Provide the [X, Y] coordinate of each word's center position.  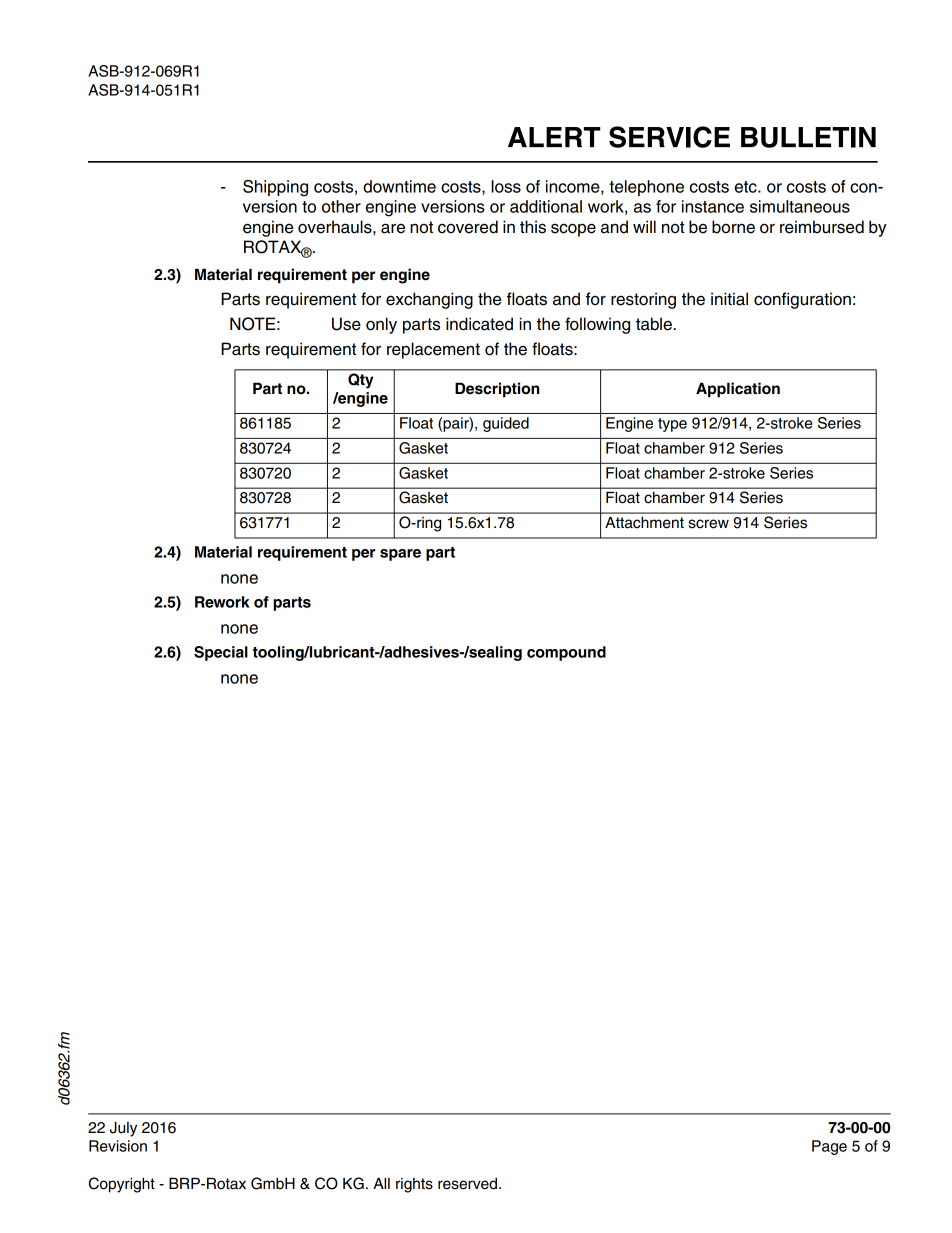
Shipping [275, 188]
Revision [118, 1146]
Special [221, 653]
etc [747, 187]
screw [708, 524]
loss [506, 186]
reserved [467, 1184]
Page [829, 1147]
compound [566, 653]
